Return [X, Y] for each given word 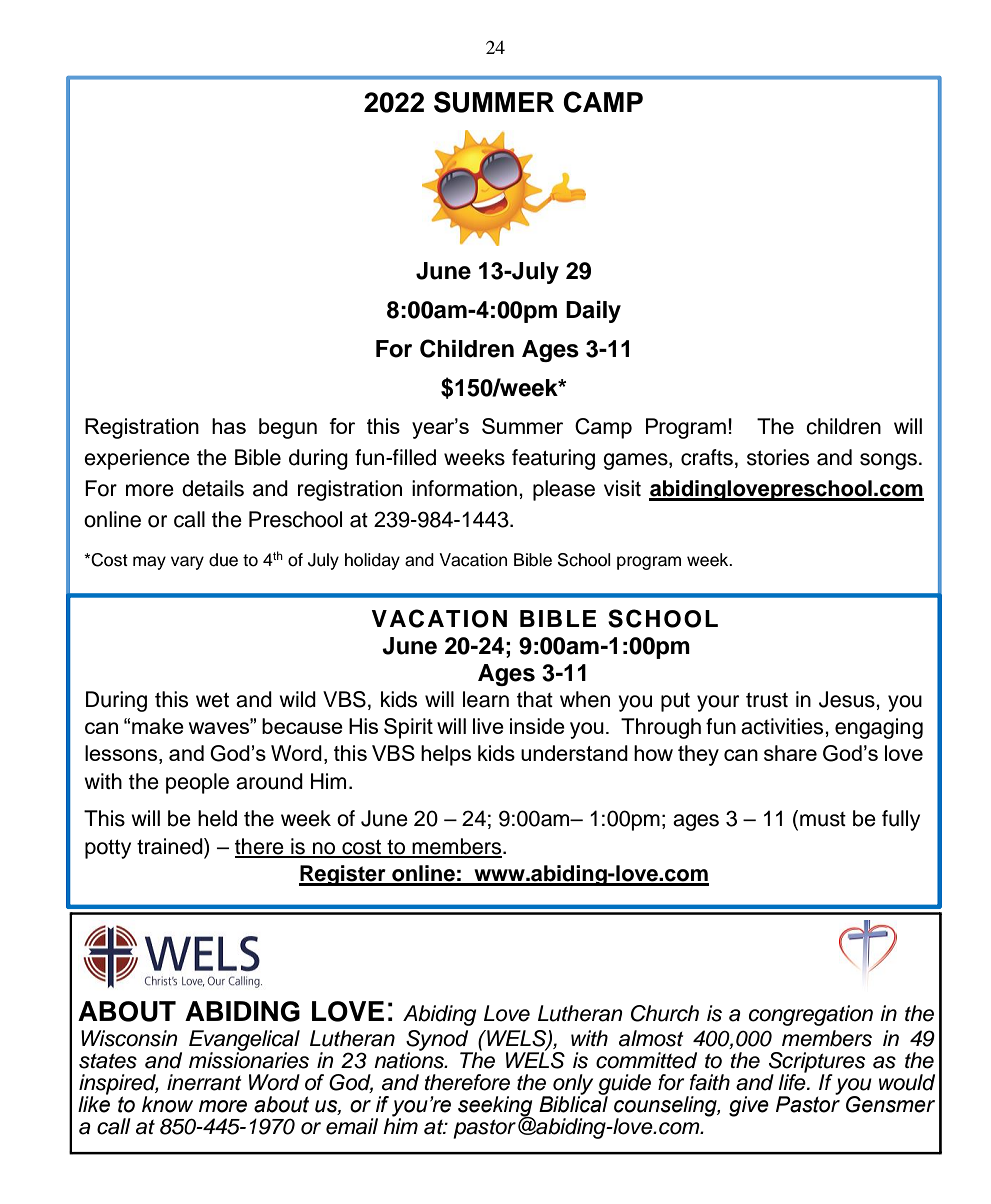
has [229, 426]
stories [778, 457]
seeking [496, 1107]
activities [783, 726]
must [823, 819]
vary [187, 563]
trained [171, 846]
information [464, 488]
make [158, 726]
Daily [593, 312]
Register [343, 875]
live [488, 726]
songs [888, 461]
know [167, 1104]
